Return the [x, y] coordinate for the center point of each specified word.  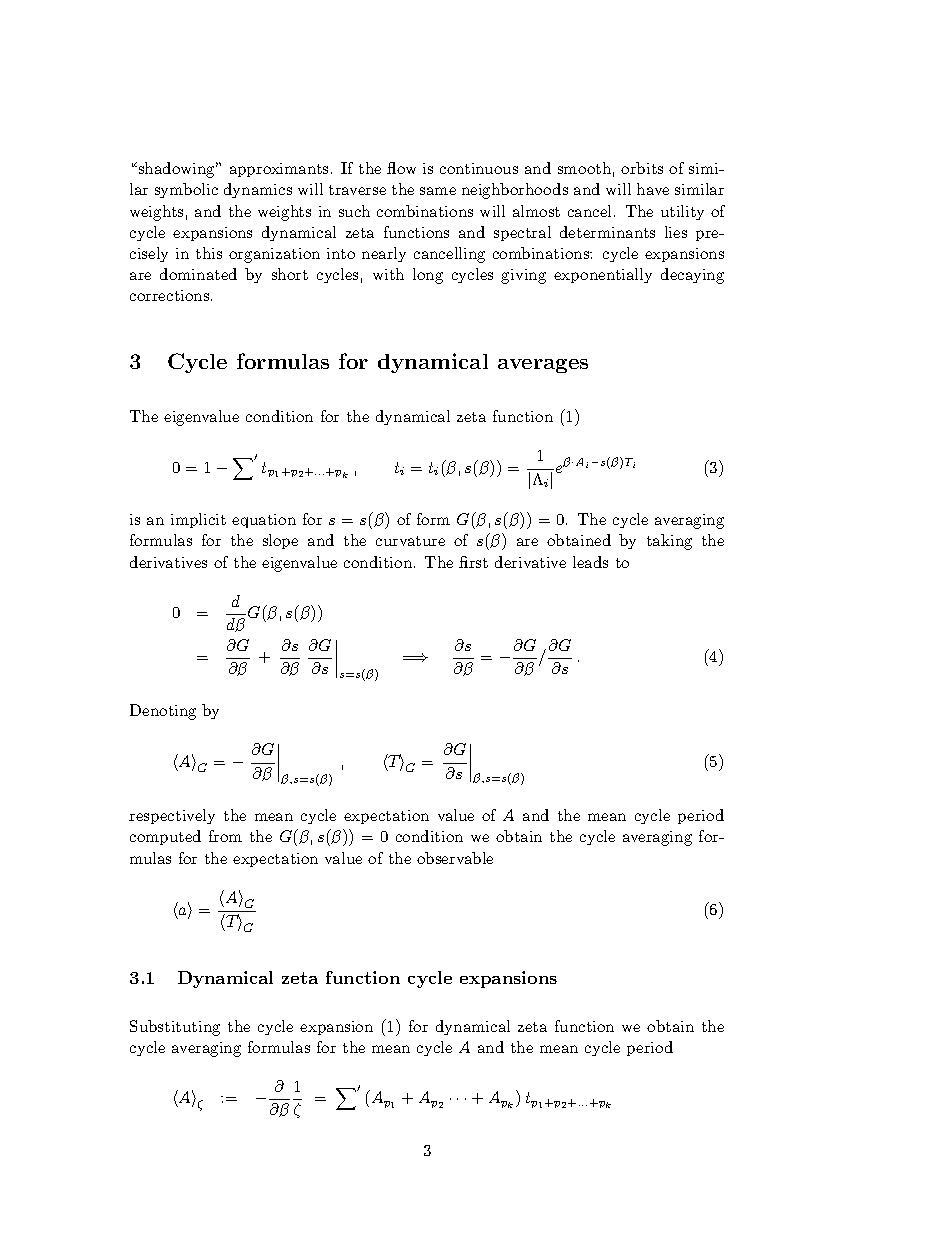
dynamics [258, 190]
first [473, 562]
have [653, 189]
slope [280, 541]
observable [455, 858]
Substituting [175, 1028]
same [438, 191]
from [225, 836]
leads [590, 562]
